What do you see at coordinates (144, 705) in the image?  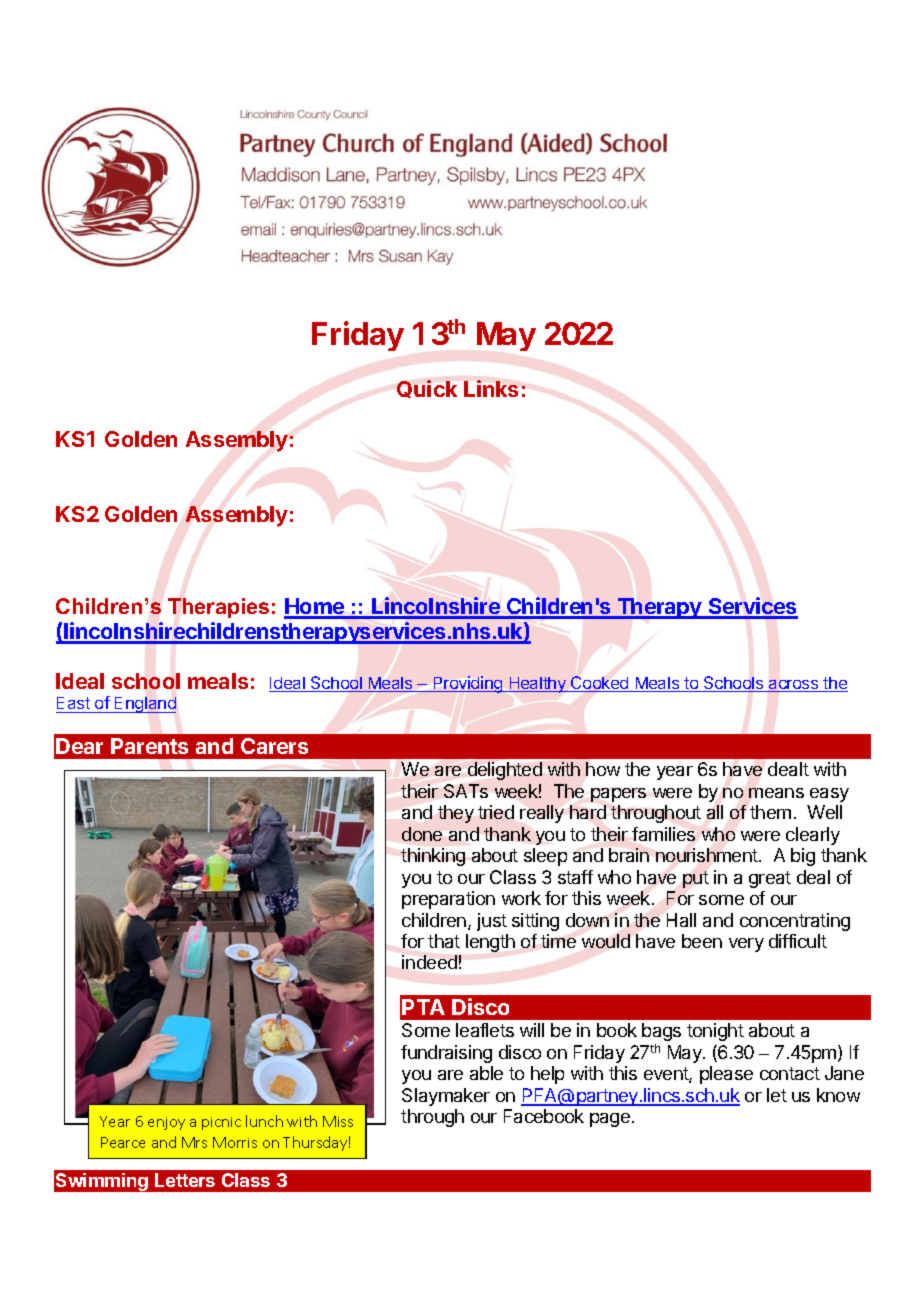 I see `England` at bounding box center [144, 705].
